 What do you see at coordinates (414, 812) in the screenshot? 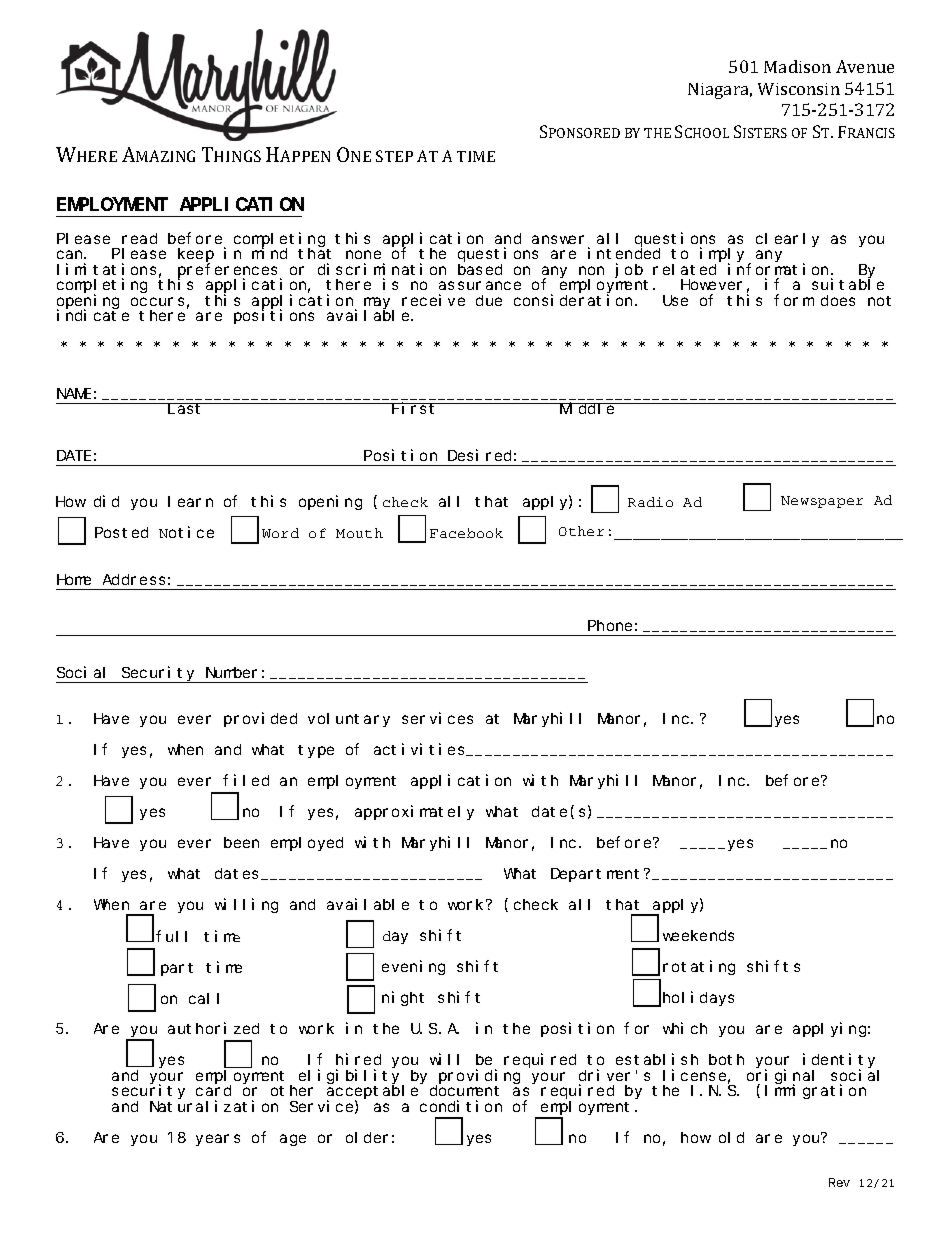
I see `approximately` at bounding box center [414, 812].
